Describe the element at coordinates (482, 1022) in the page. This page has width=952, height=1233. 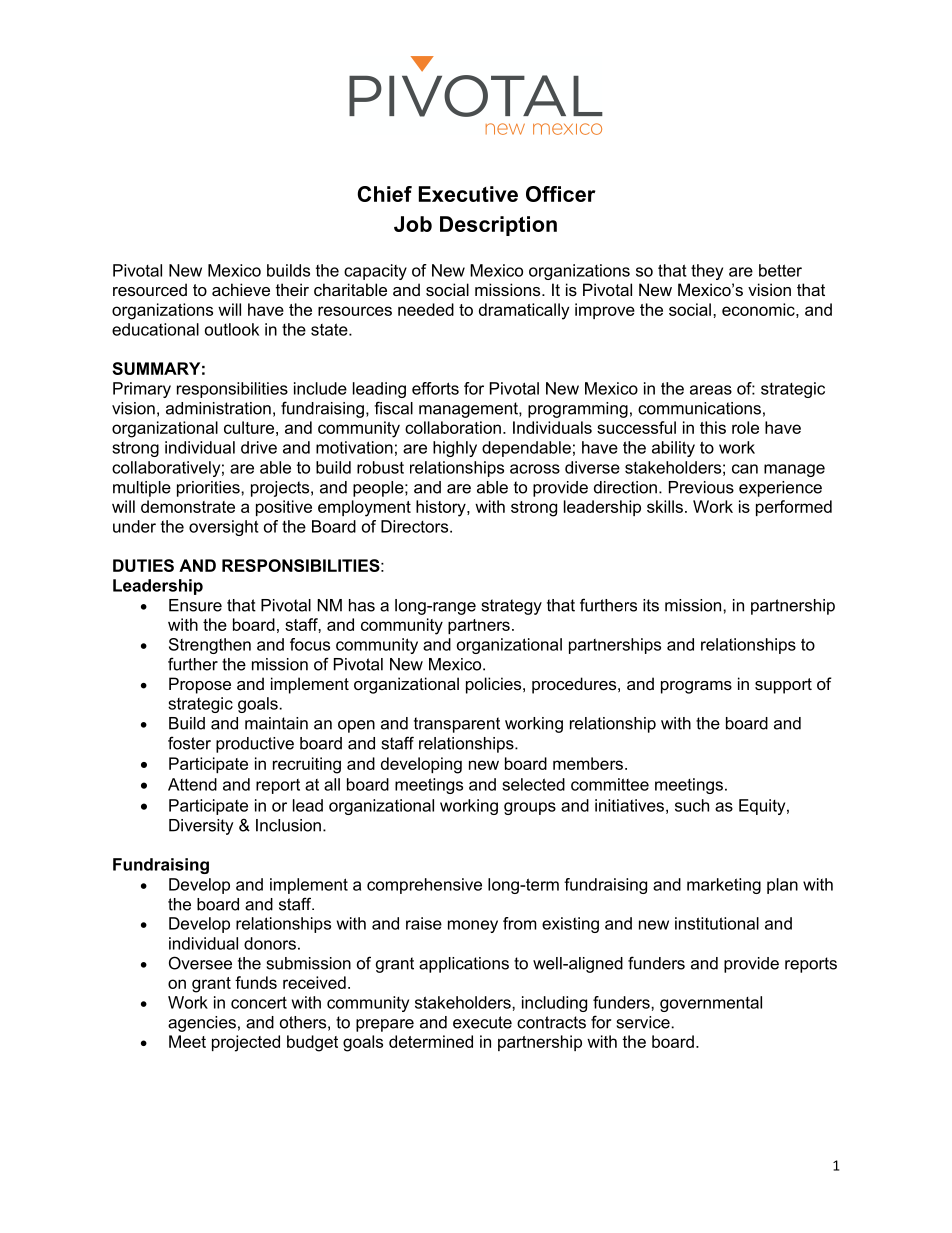
I see `execute` at that location.
